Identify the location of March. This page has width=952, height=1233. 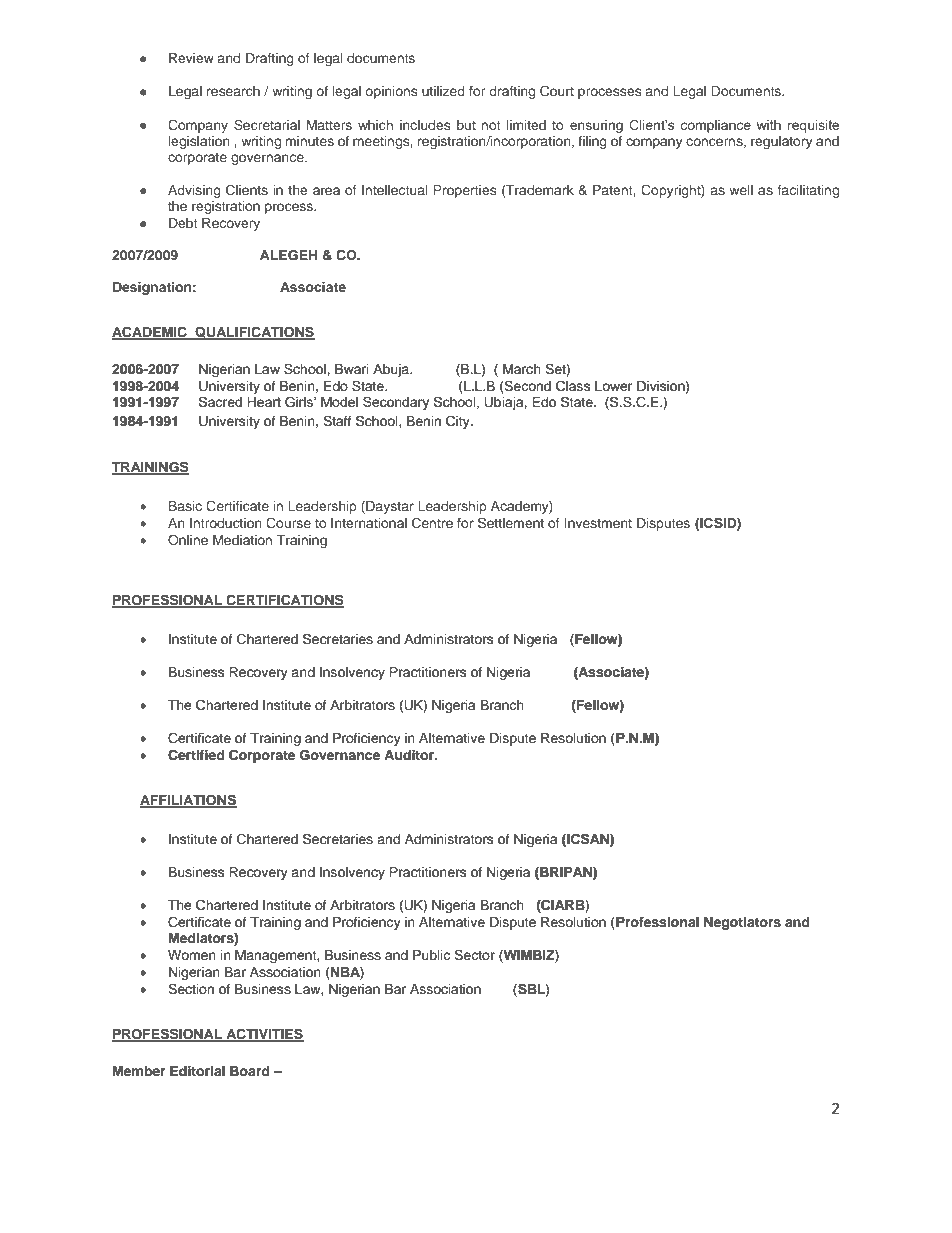
(522, 369).
